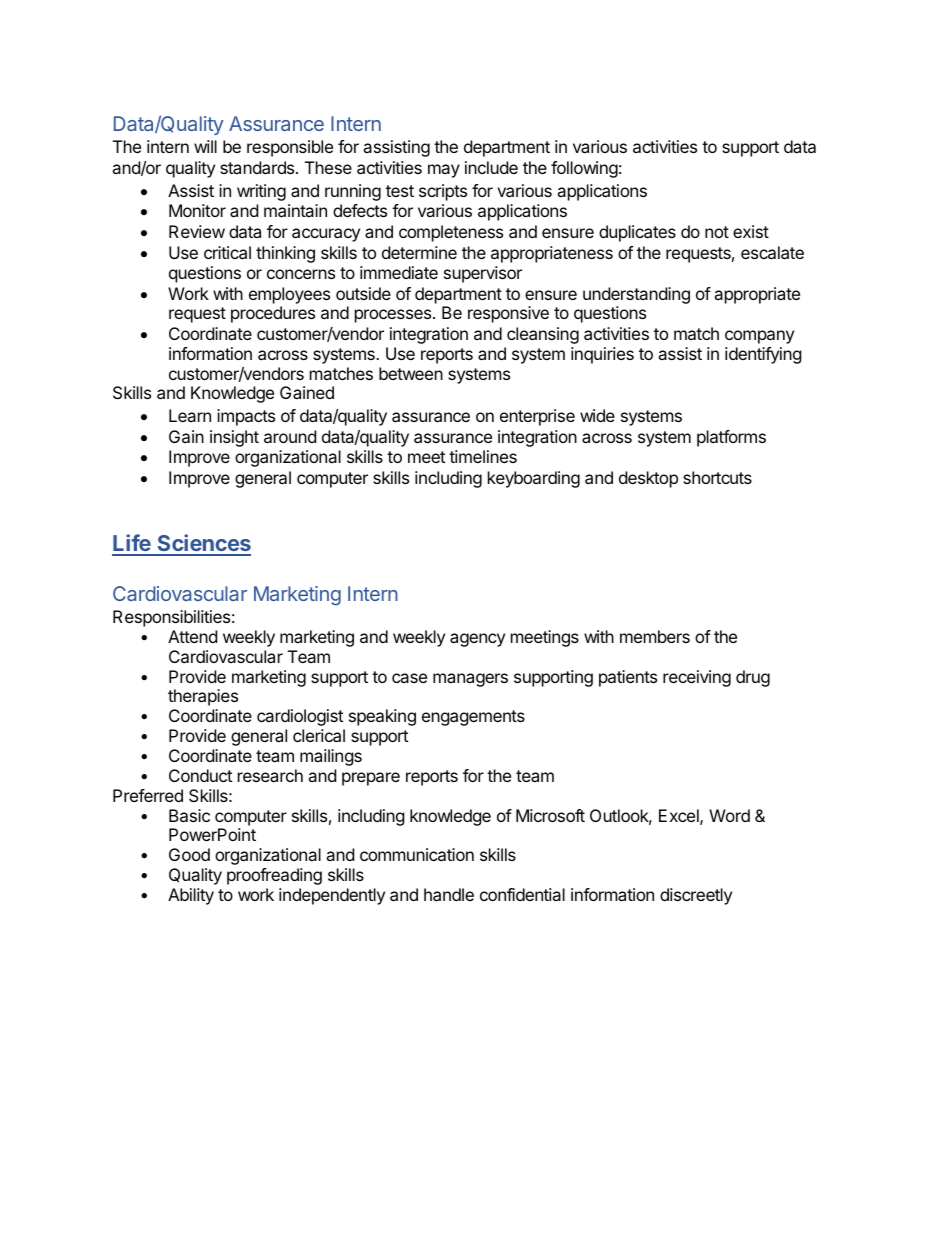 This screenshot has height=1233, width=952. Describe the element at coordinates (449, 894) in the screenshot. I see `handle` at that location.
